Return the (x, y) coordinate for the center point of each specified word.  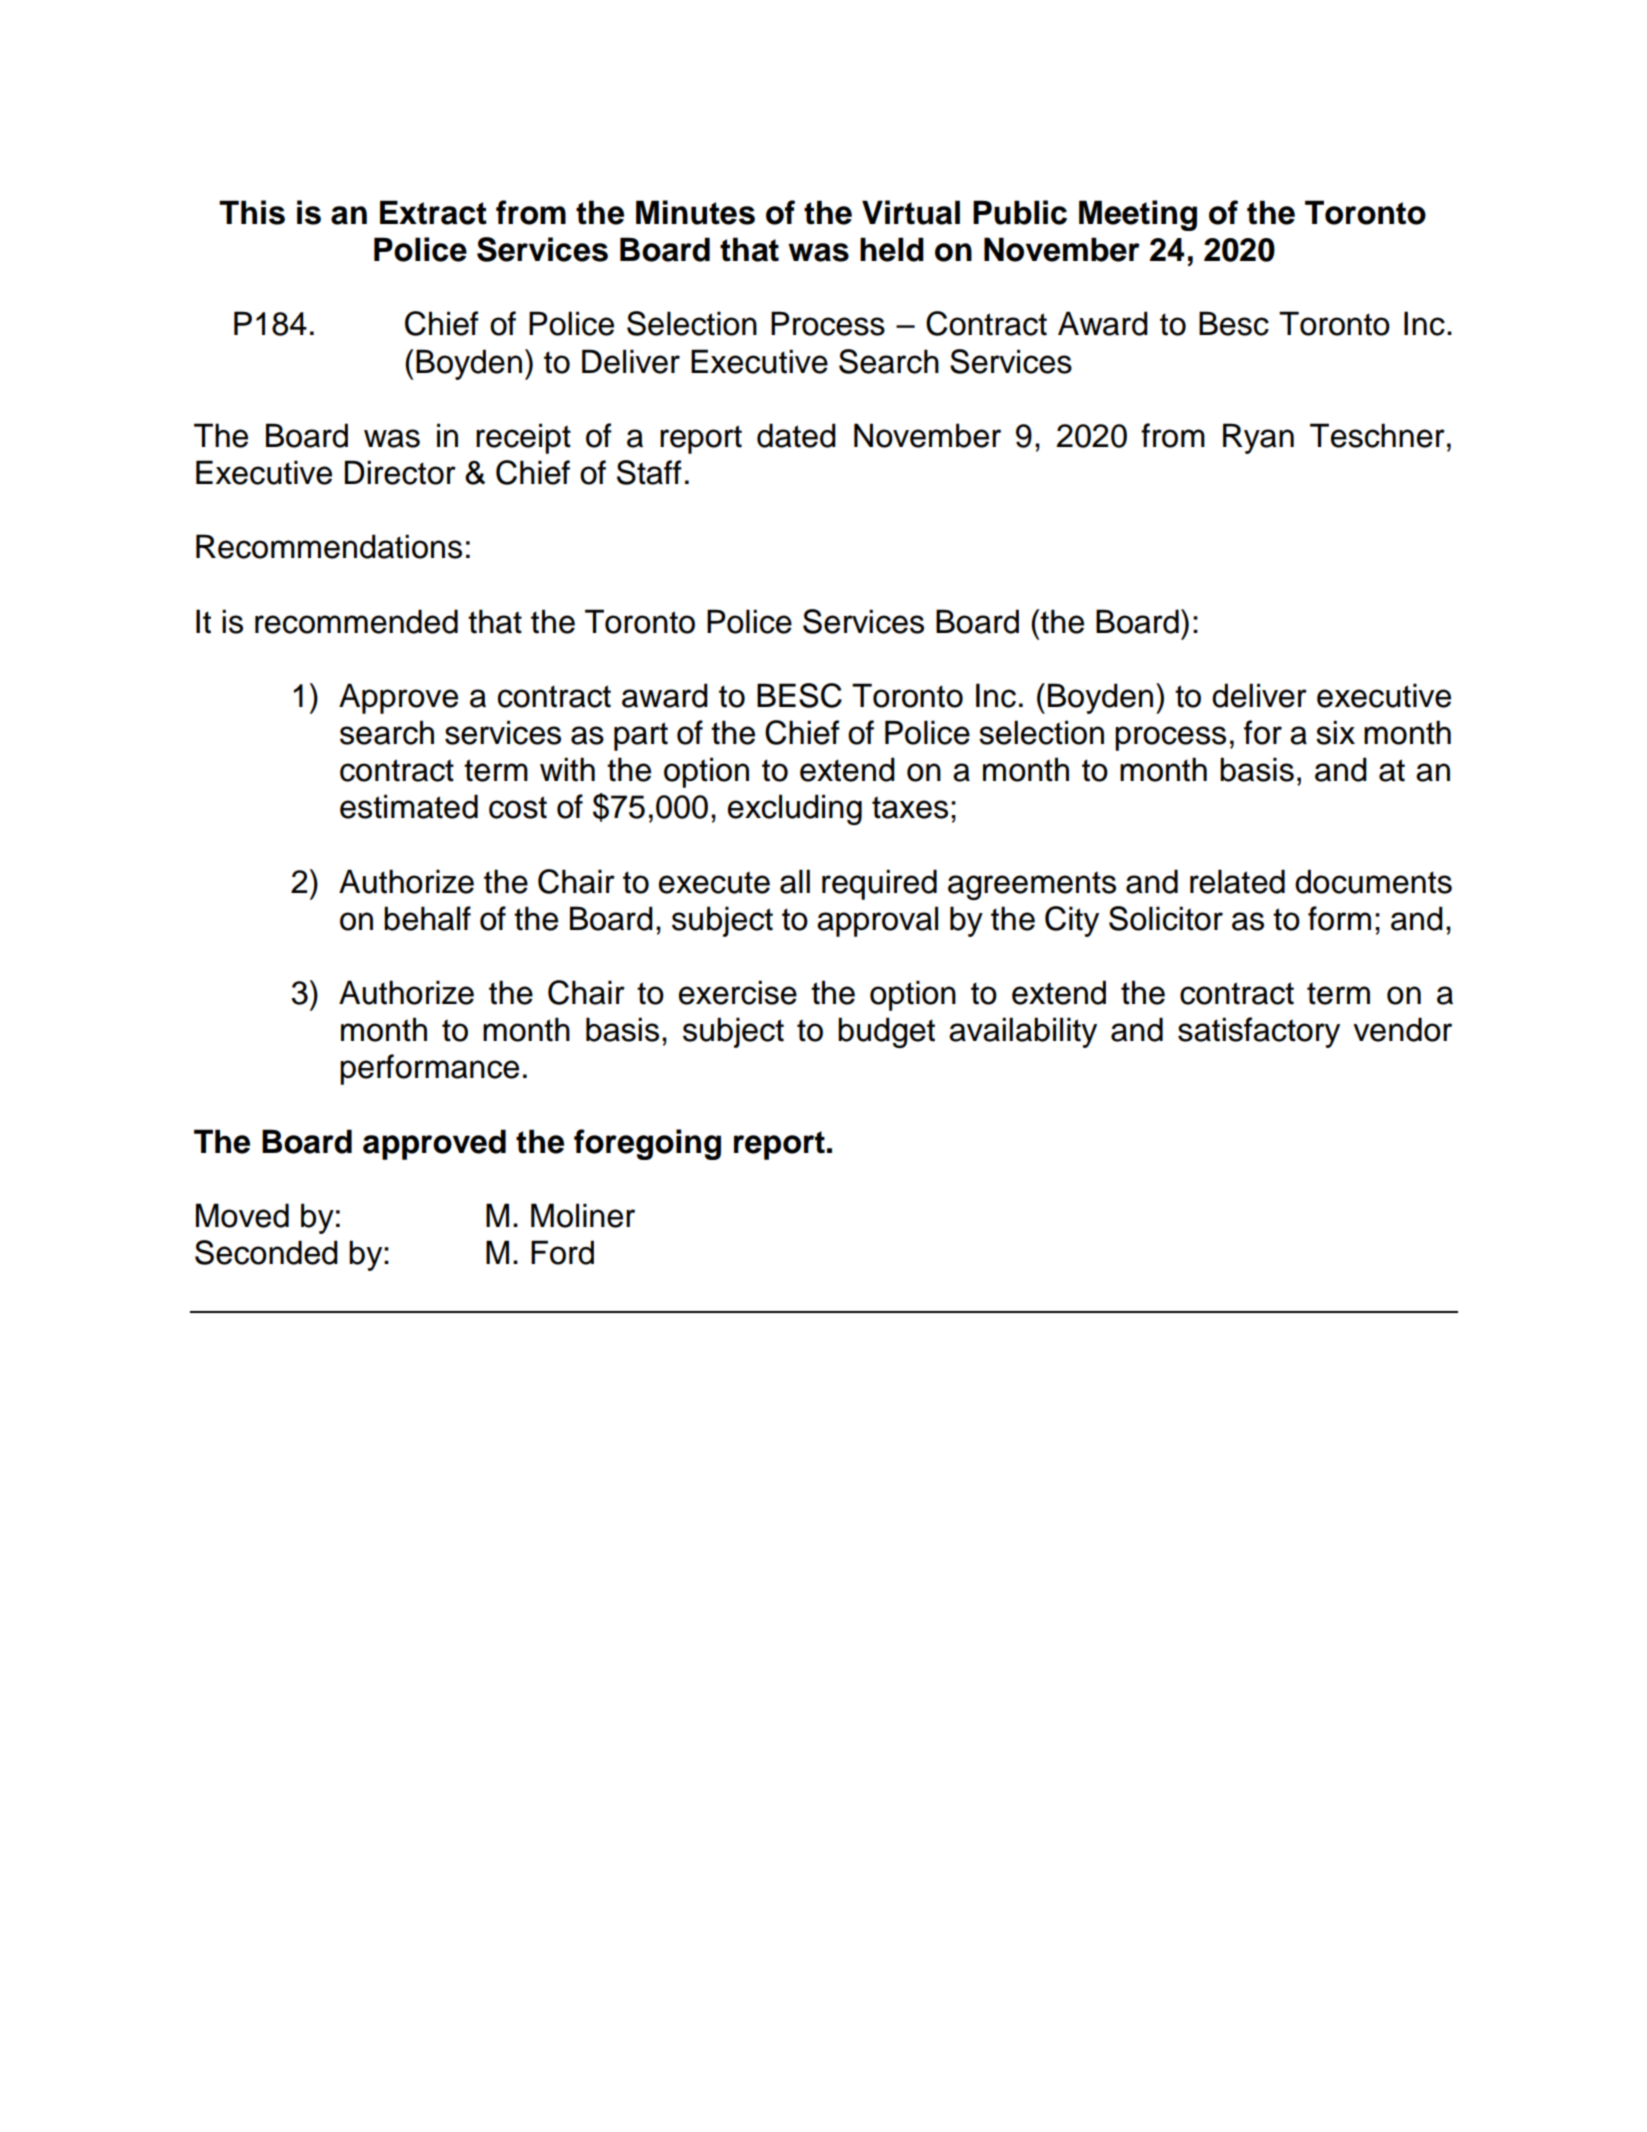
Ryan (1258, 438)
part (641, 736)
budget (886, 1032)
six (1335, 732)
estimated (409, 806)
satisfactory (1259, 1032)
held (892, 249)
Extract (433, 212)
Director (400, 472)
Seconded (266, 1252)
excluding (795, 809)
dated (796, 435)
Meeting (1138, 215)
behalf (427, 918)
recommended (356, 621)
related (1237, 881)
